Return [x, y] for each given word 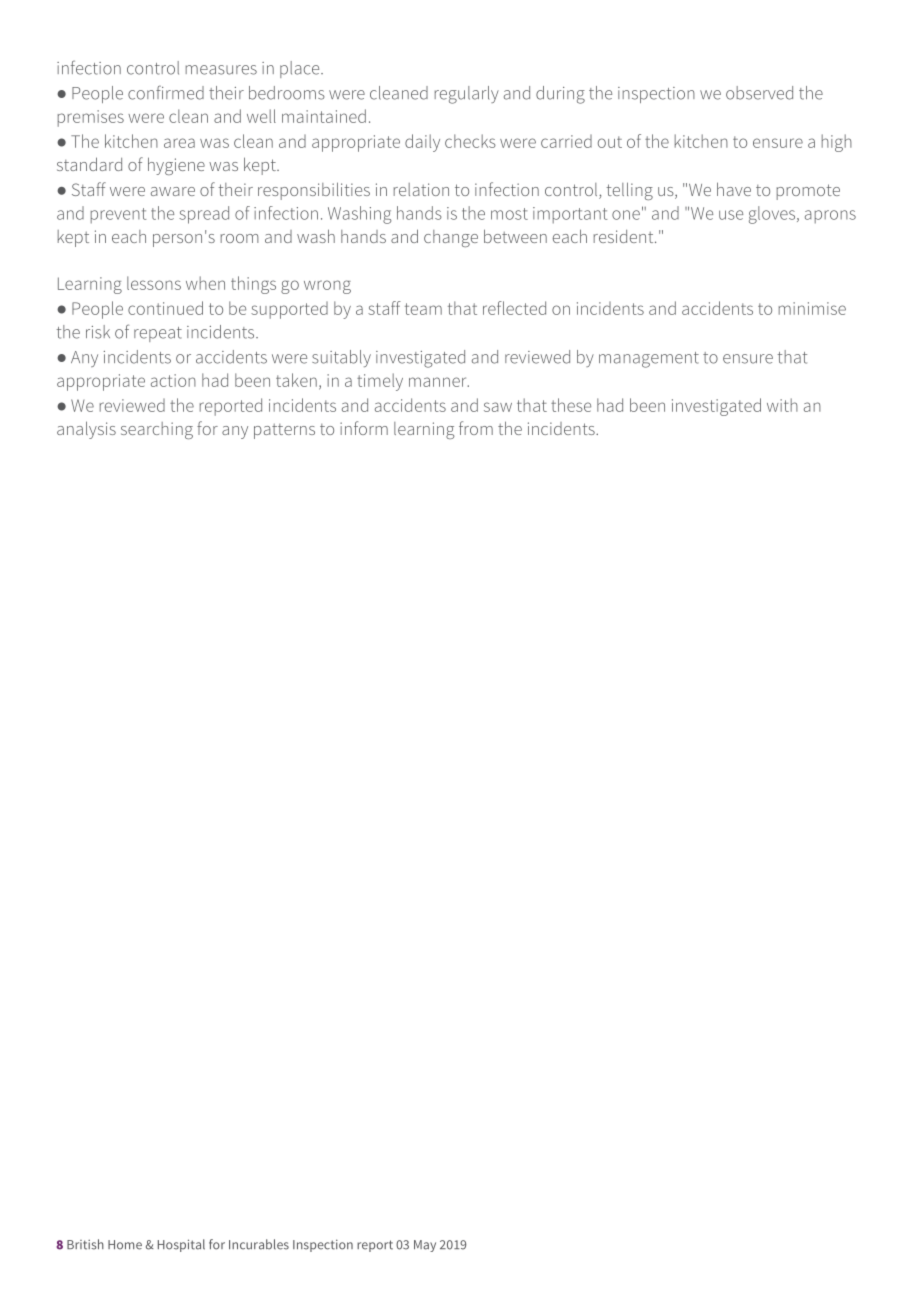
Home [125, 1245]
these [571, 405]
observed [759, 93]
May [425, 1246]
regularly [467, 95]
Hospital [181, 1245]
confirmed [166, 92]
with [782, 405]
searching [157, 430]
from [476, 428]
